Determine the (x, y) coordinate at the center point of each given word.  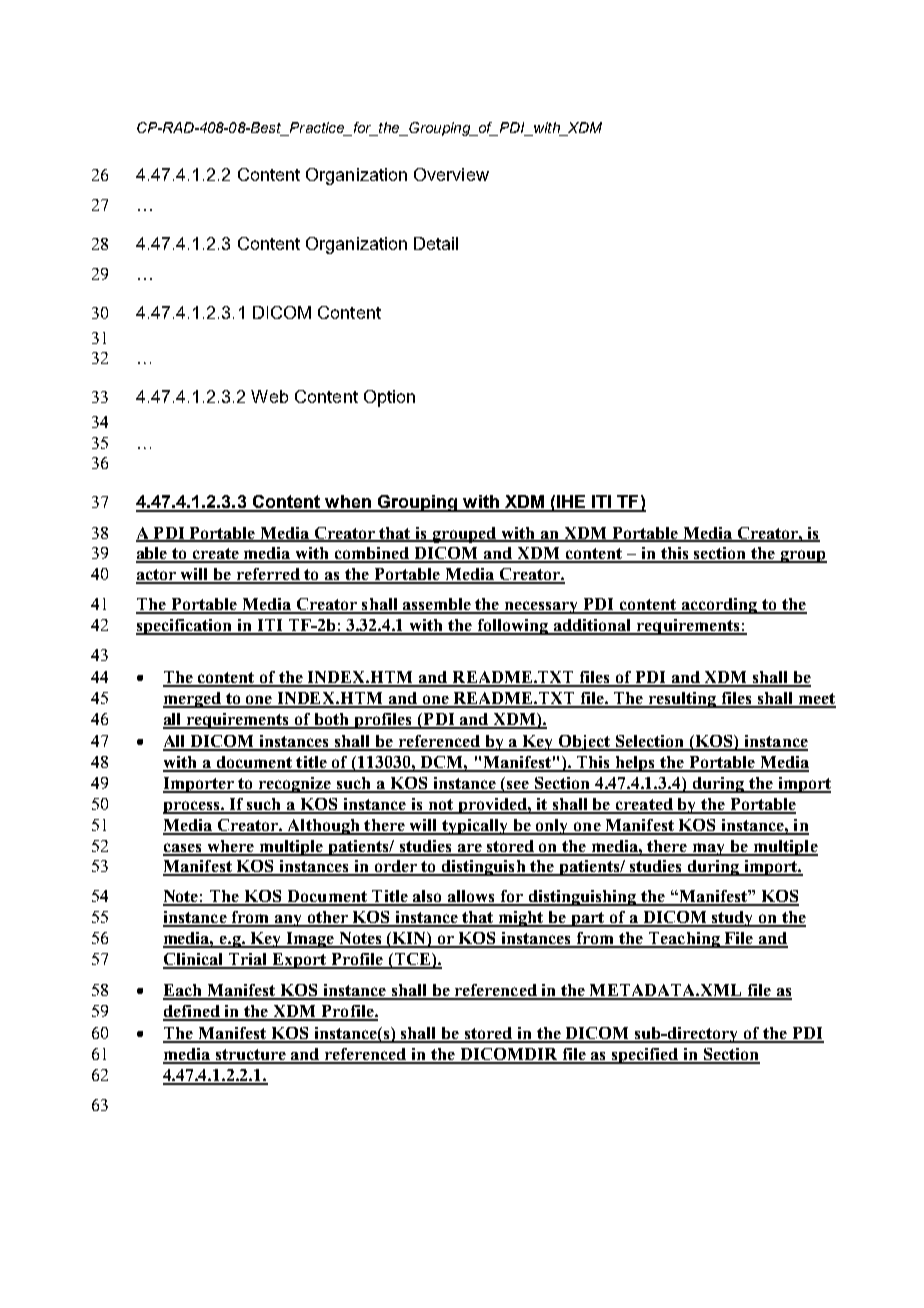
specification (185, 627)
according (720, 606)
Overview (451, 174)
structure (250, 1056)
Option (389, 398)
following (513, 627)
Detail (436, 243)
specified (645, 1056)
